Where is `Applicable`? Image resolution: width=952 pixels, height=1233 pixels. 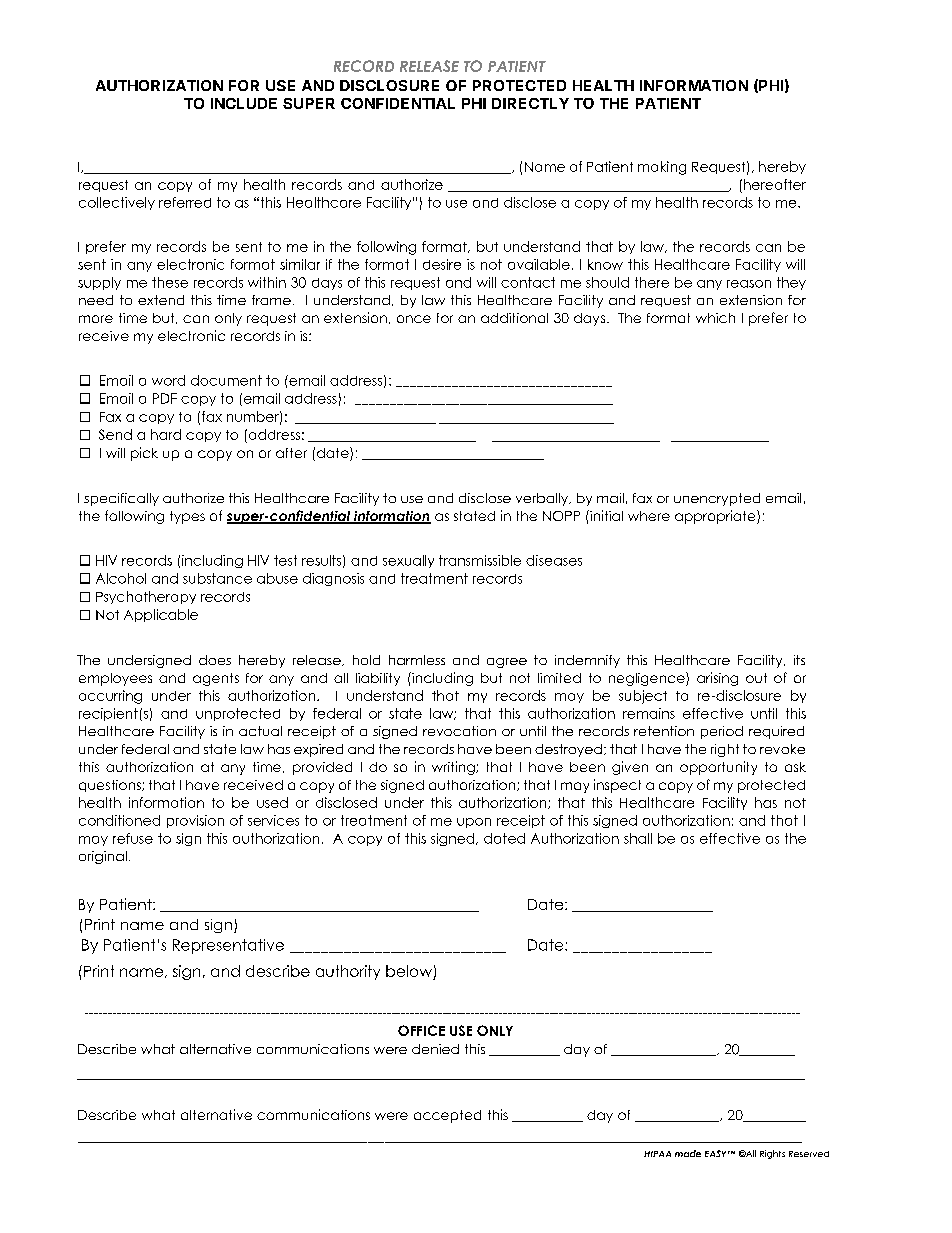
Applicable is located at coordinates (161, 615).
